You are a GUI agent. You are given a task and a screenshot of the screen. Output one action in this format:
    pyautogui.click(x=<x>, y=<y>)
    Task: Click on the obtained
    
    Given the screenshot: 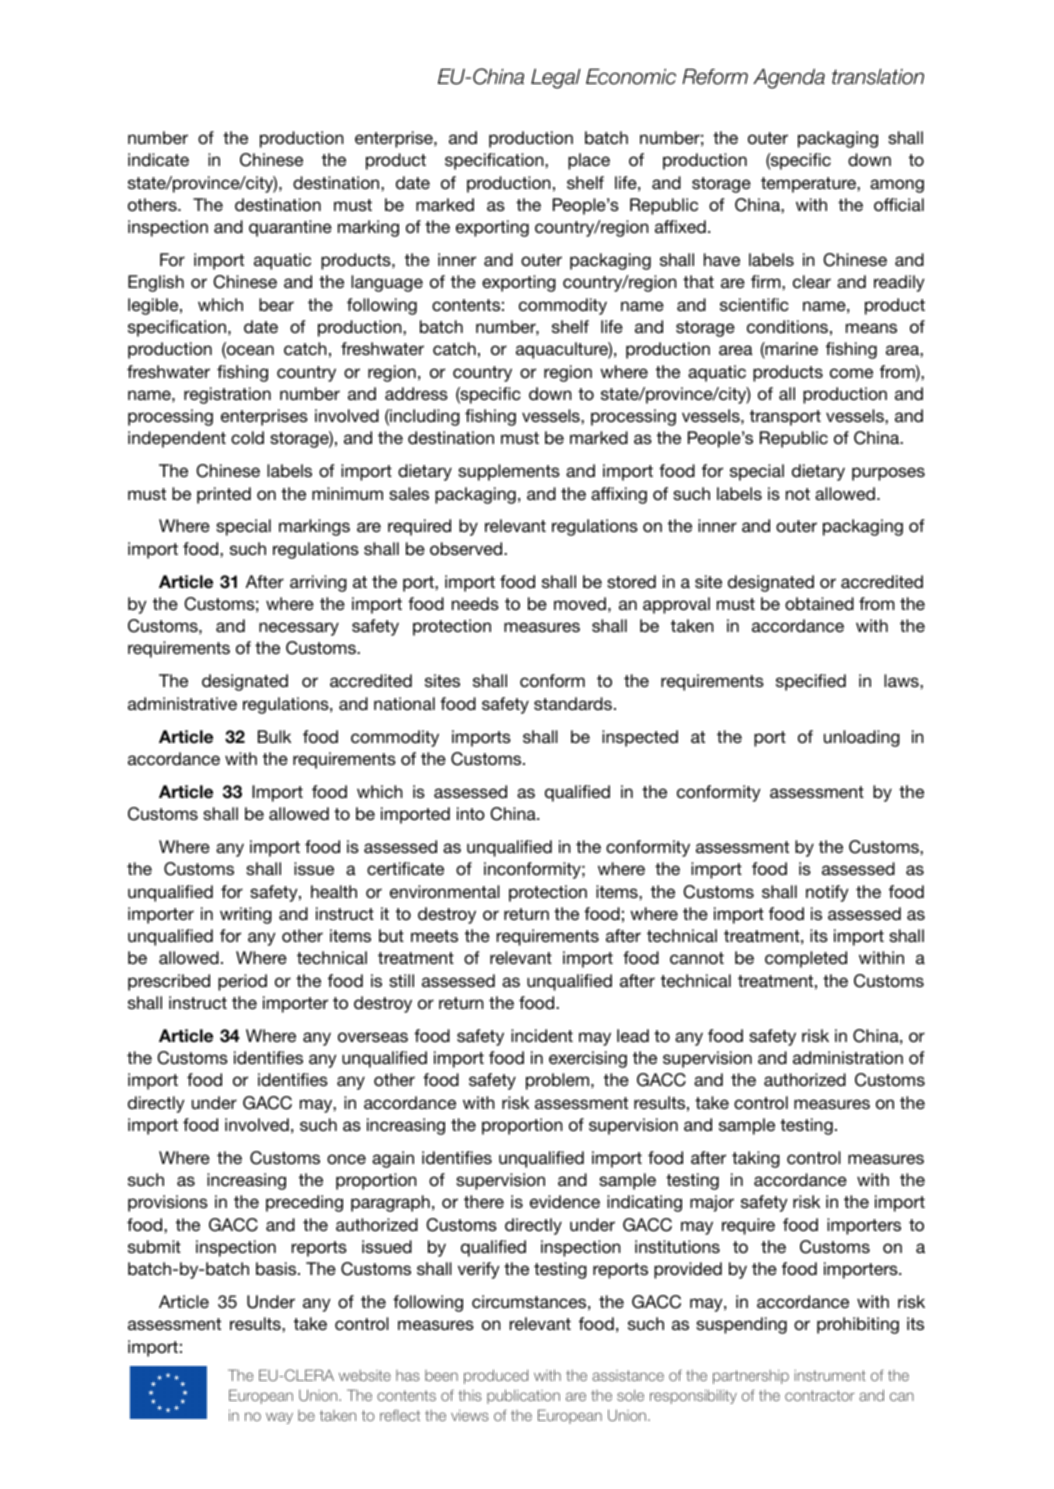 What is the action you would take?
    pyautogui.click(x=819, y=604)
